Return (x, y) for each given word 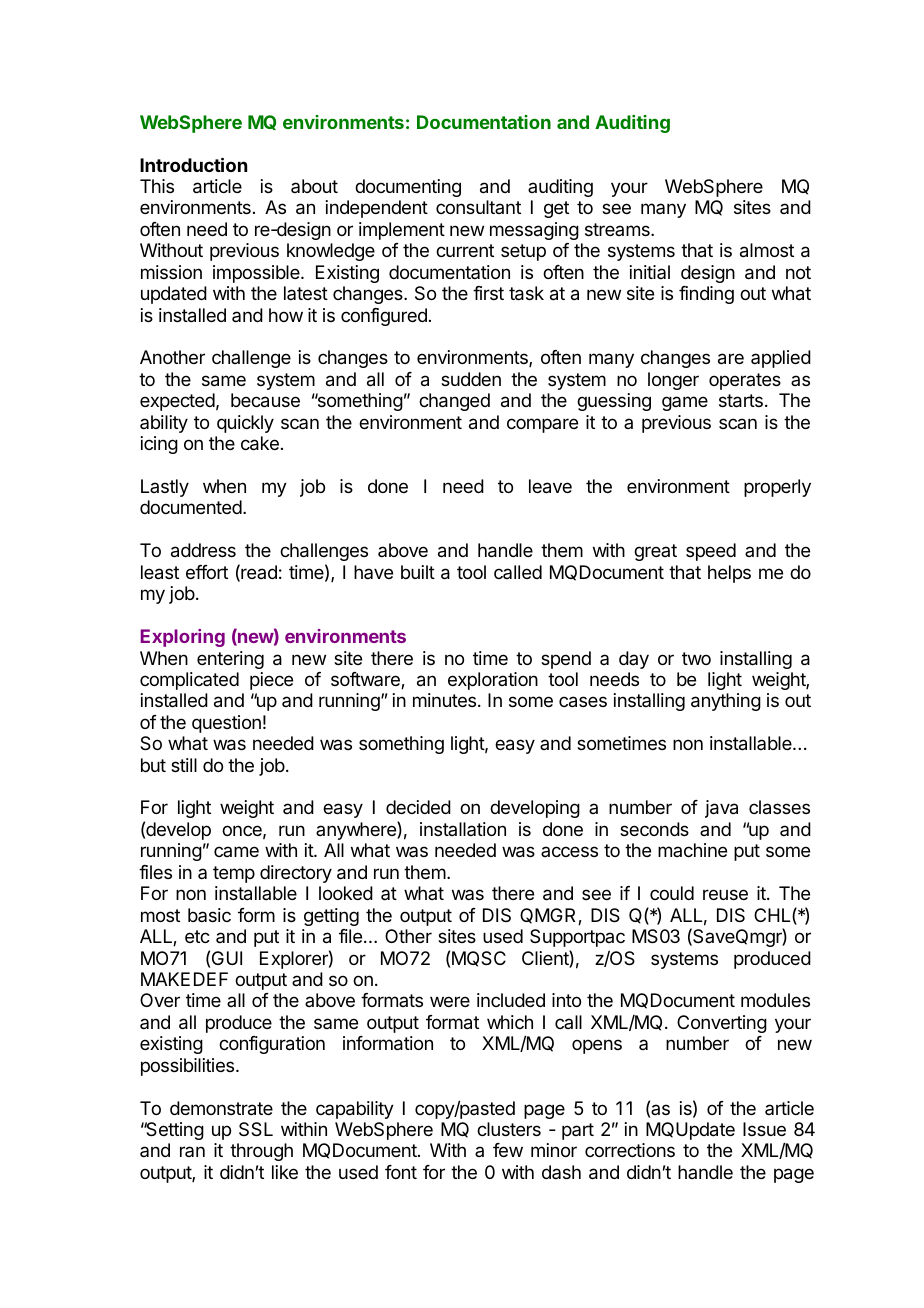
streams (618, 229)
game (685, 403)
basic (209, 915)
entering (230, 660)
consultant (478, 207)
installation (463, 829)
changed (454, 402)
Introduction (193, 164)
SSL (256, 1129)
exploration (493, 681)
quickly (245, 424)
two (696, 658)
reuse (725, 894)
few (508, 1150)
